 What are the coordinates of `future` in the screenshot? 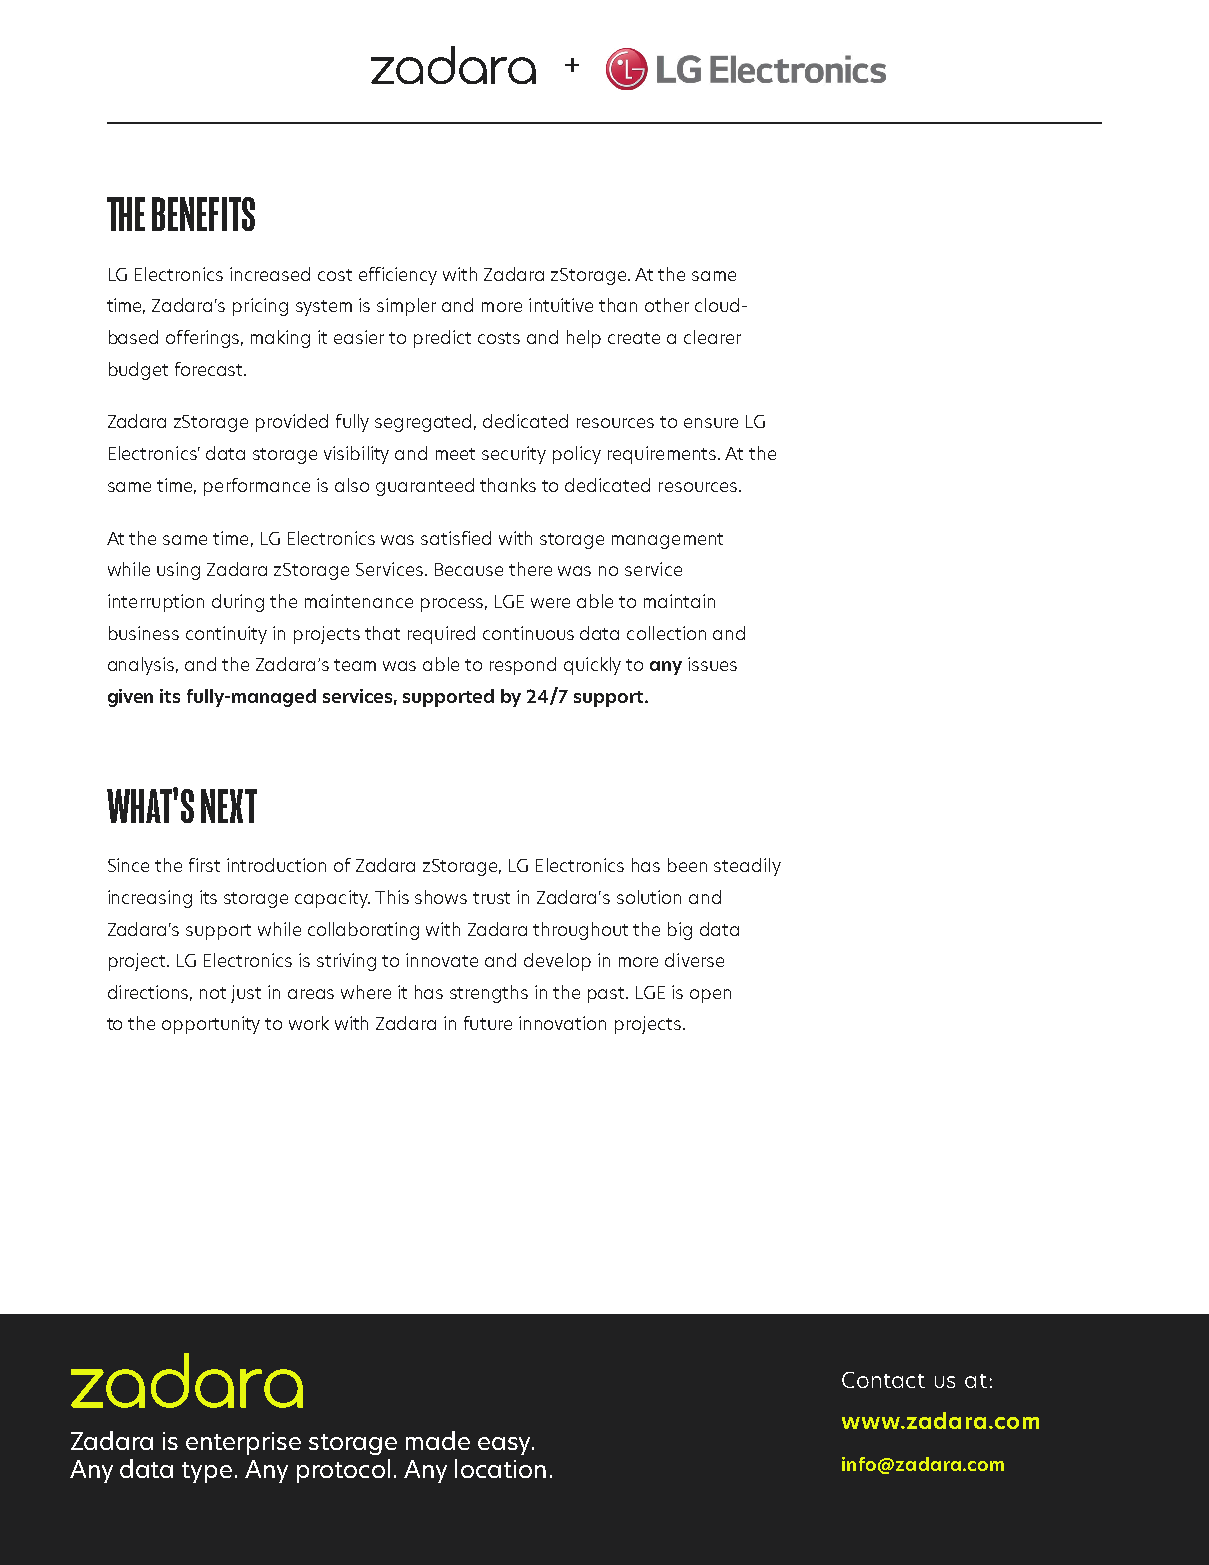 It's located at (488, 1023).
